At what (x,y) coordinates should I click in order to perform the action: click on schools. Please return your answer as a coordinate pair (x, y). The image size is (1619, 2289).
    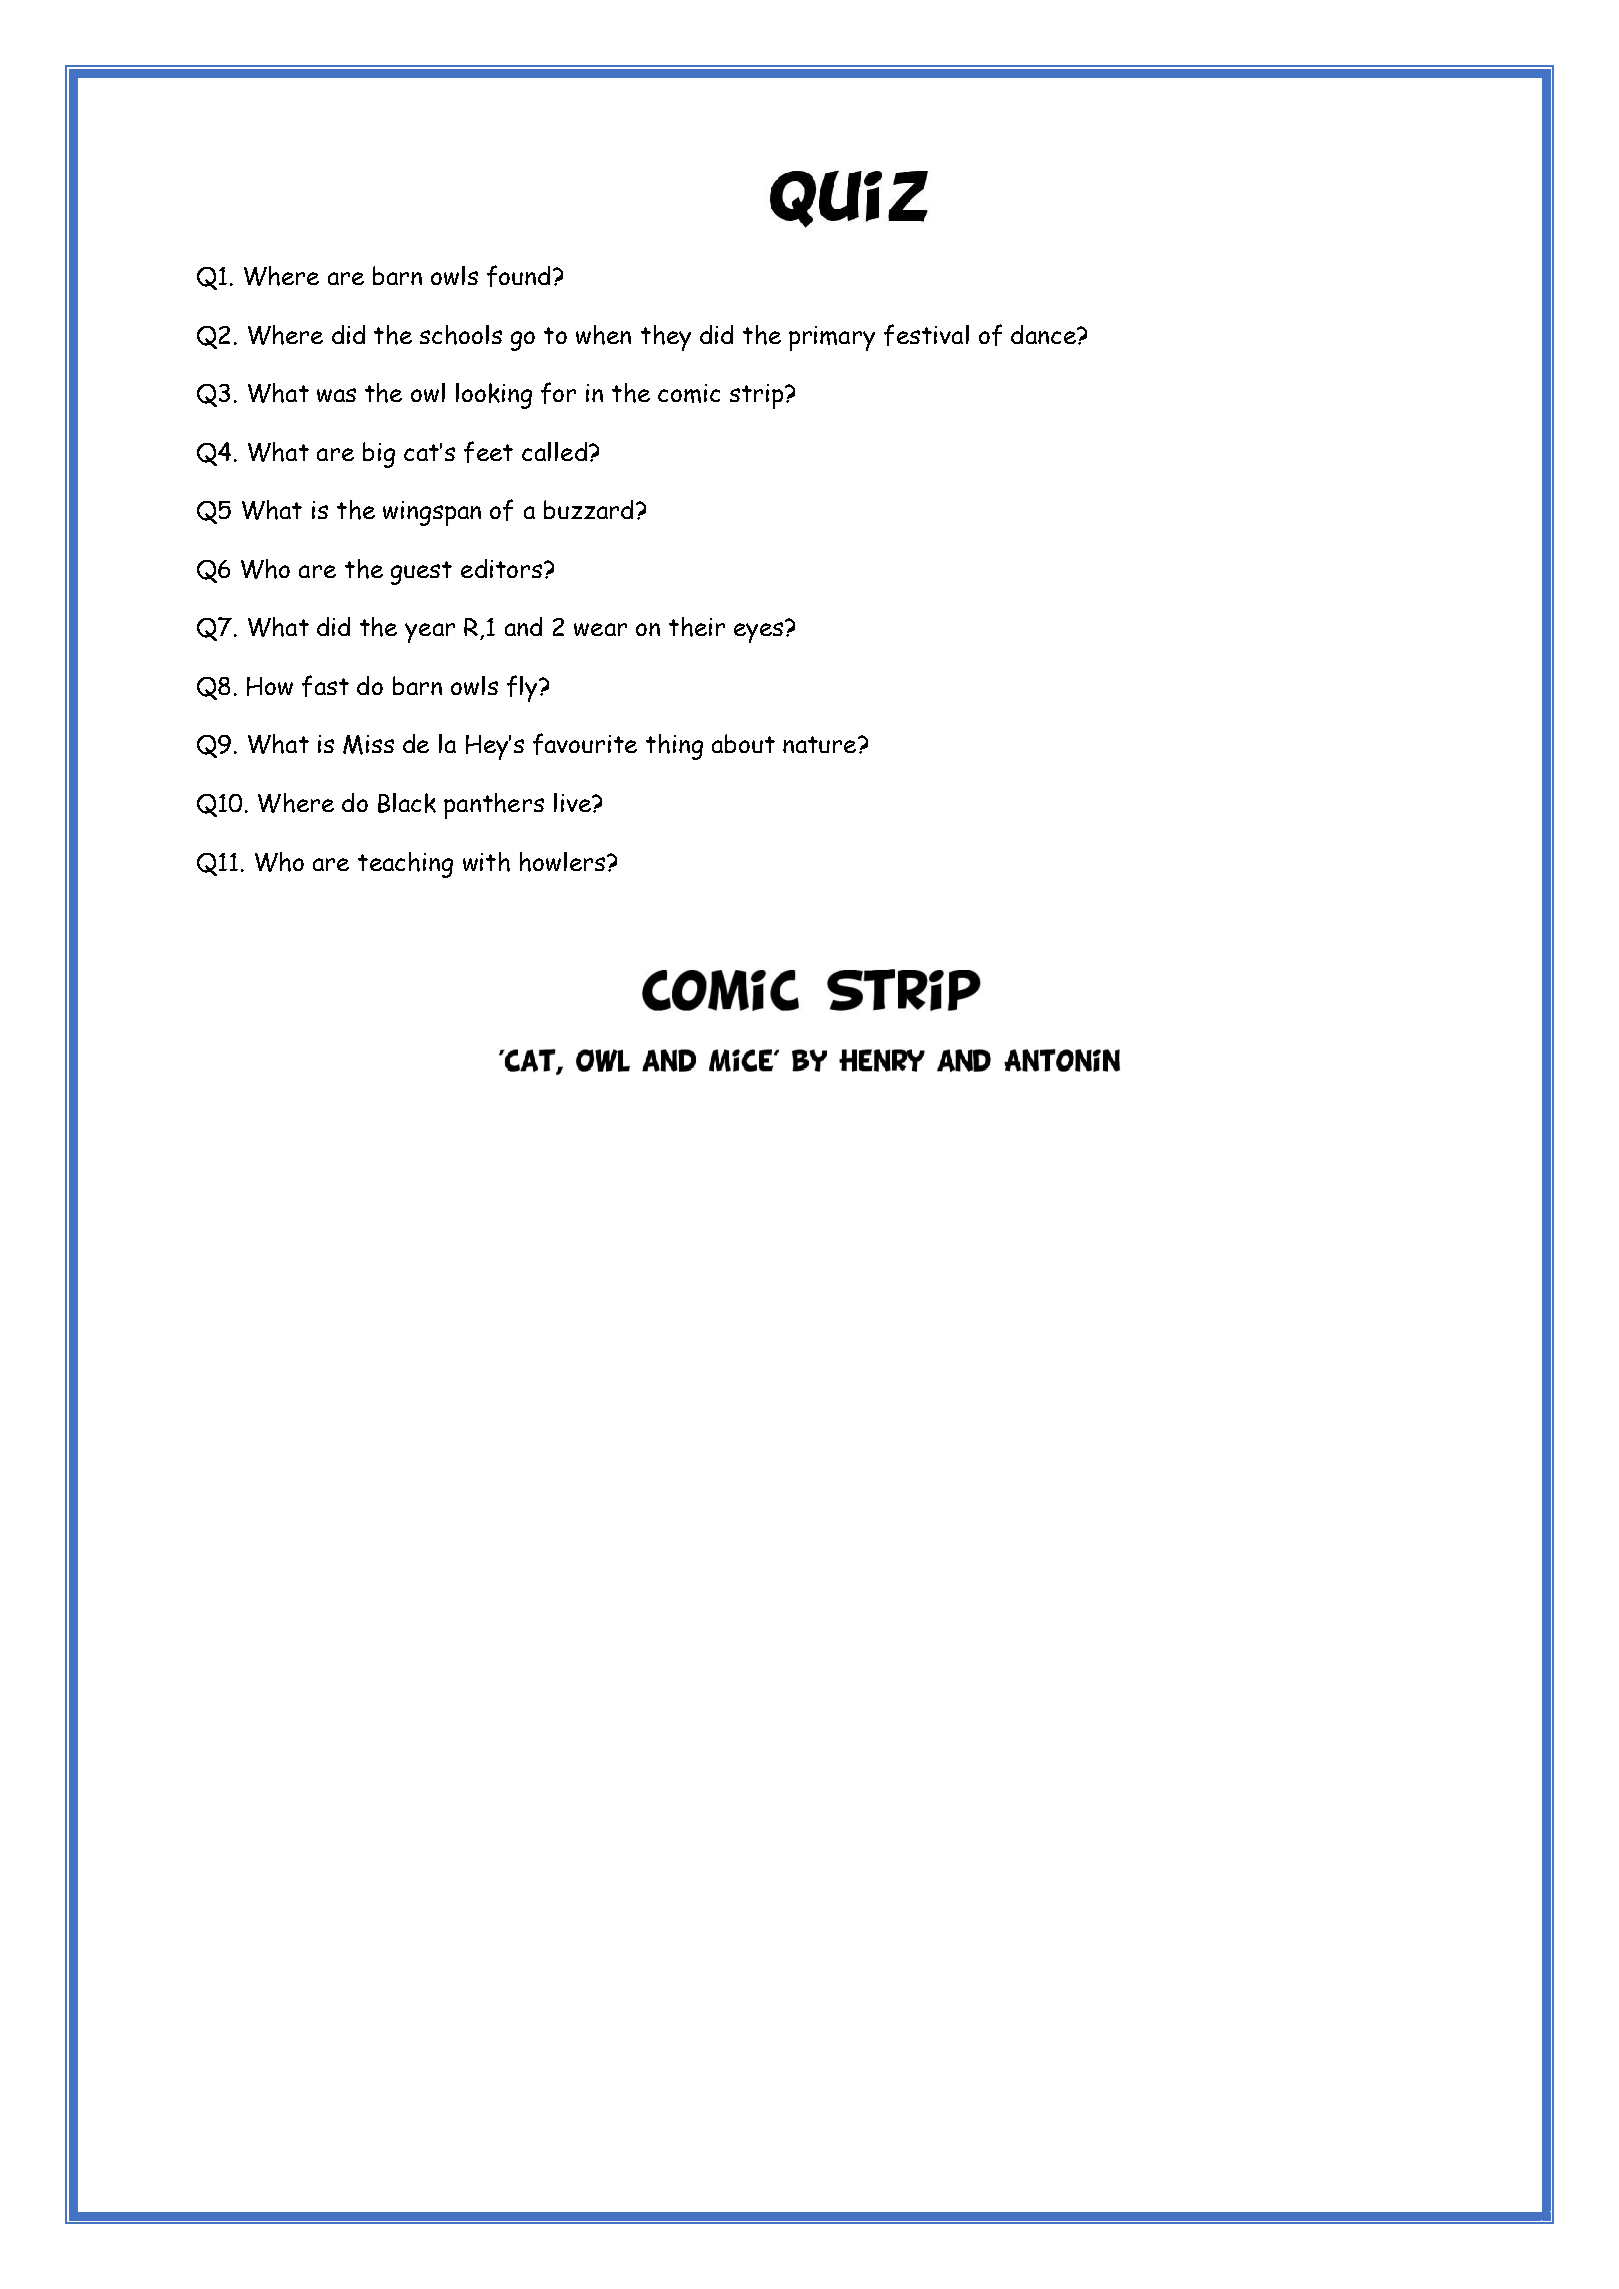
    Looking at the image, I should click on (461, 335).
